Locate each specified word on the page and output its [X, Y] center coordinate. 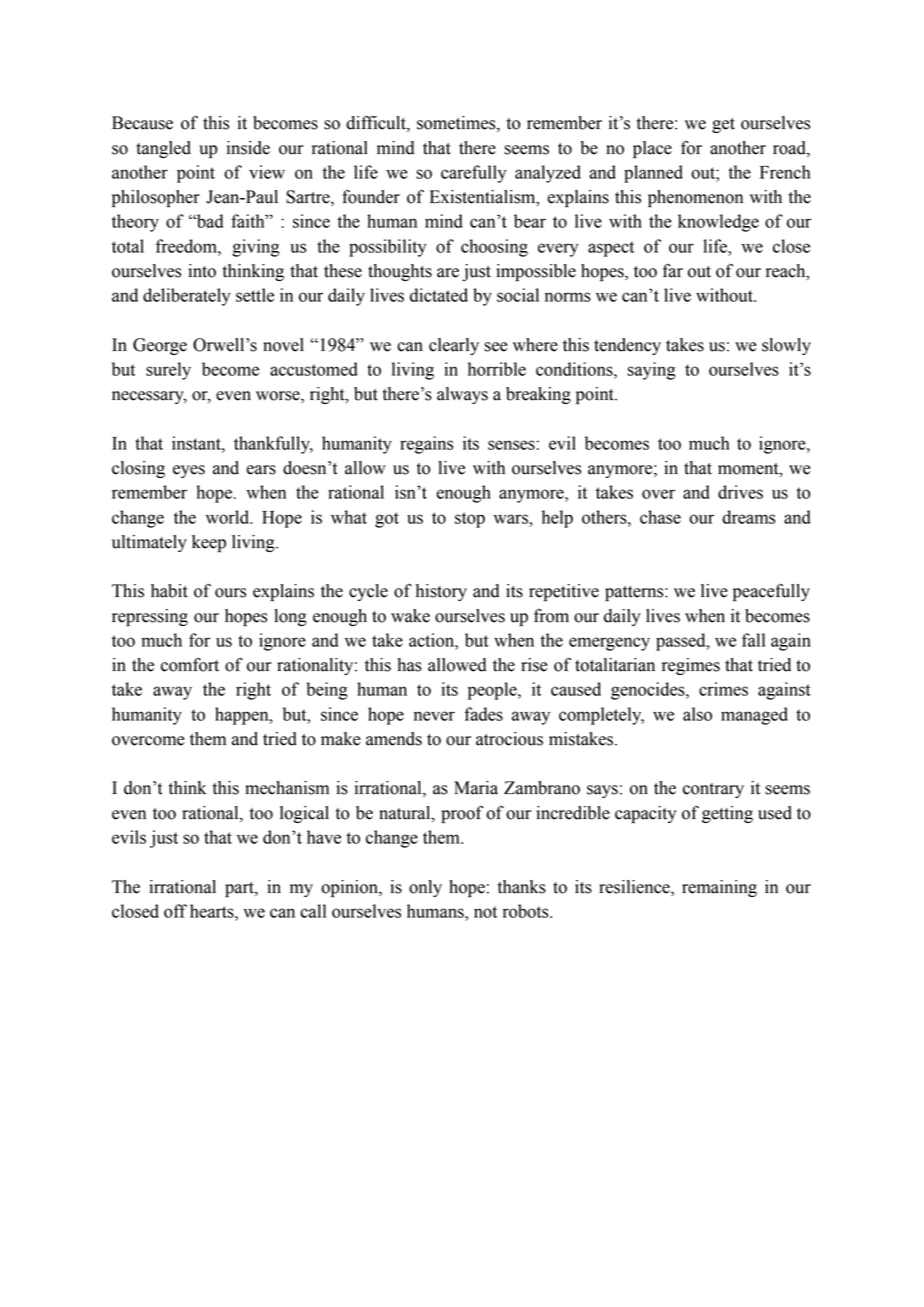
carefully [473, 174]
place [652, 149]
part [240, 889]
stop [470, 520]
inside [248, 148]
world [229, 517]
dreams [748, 517]
